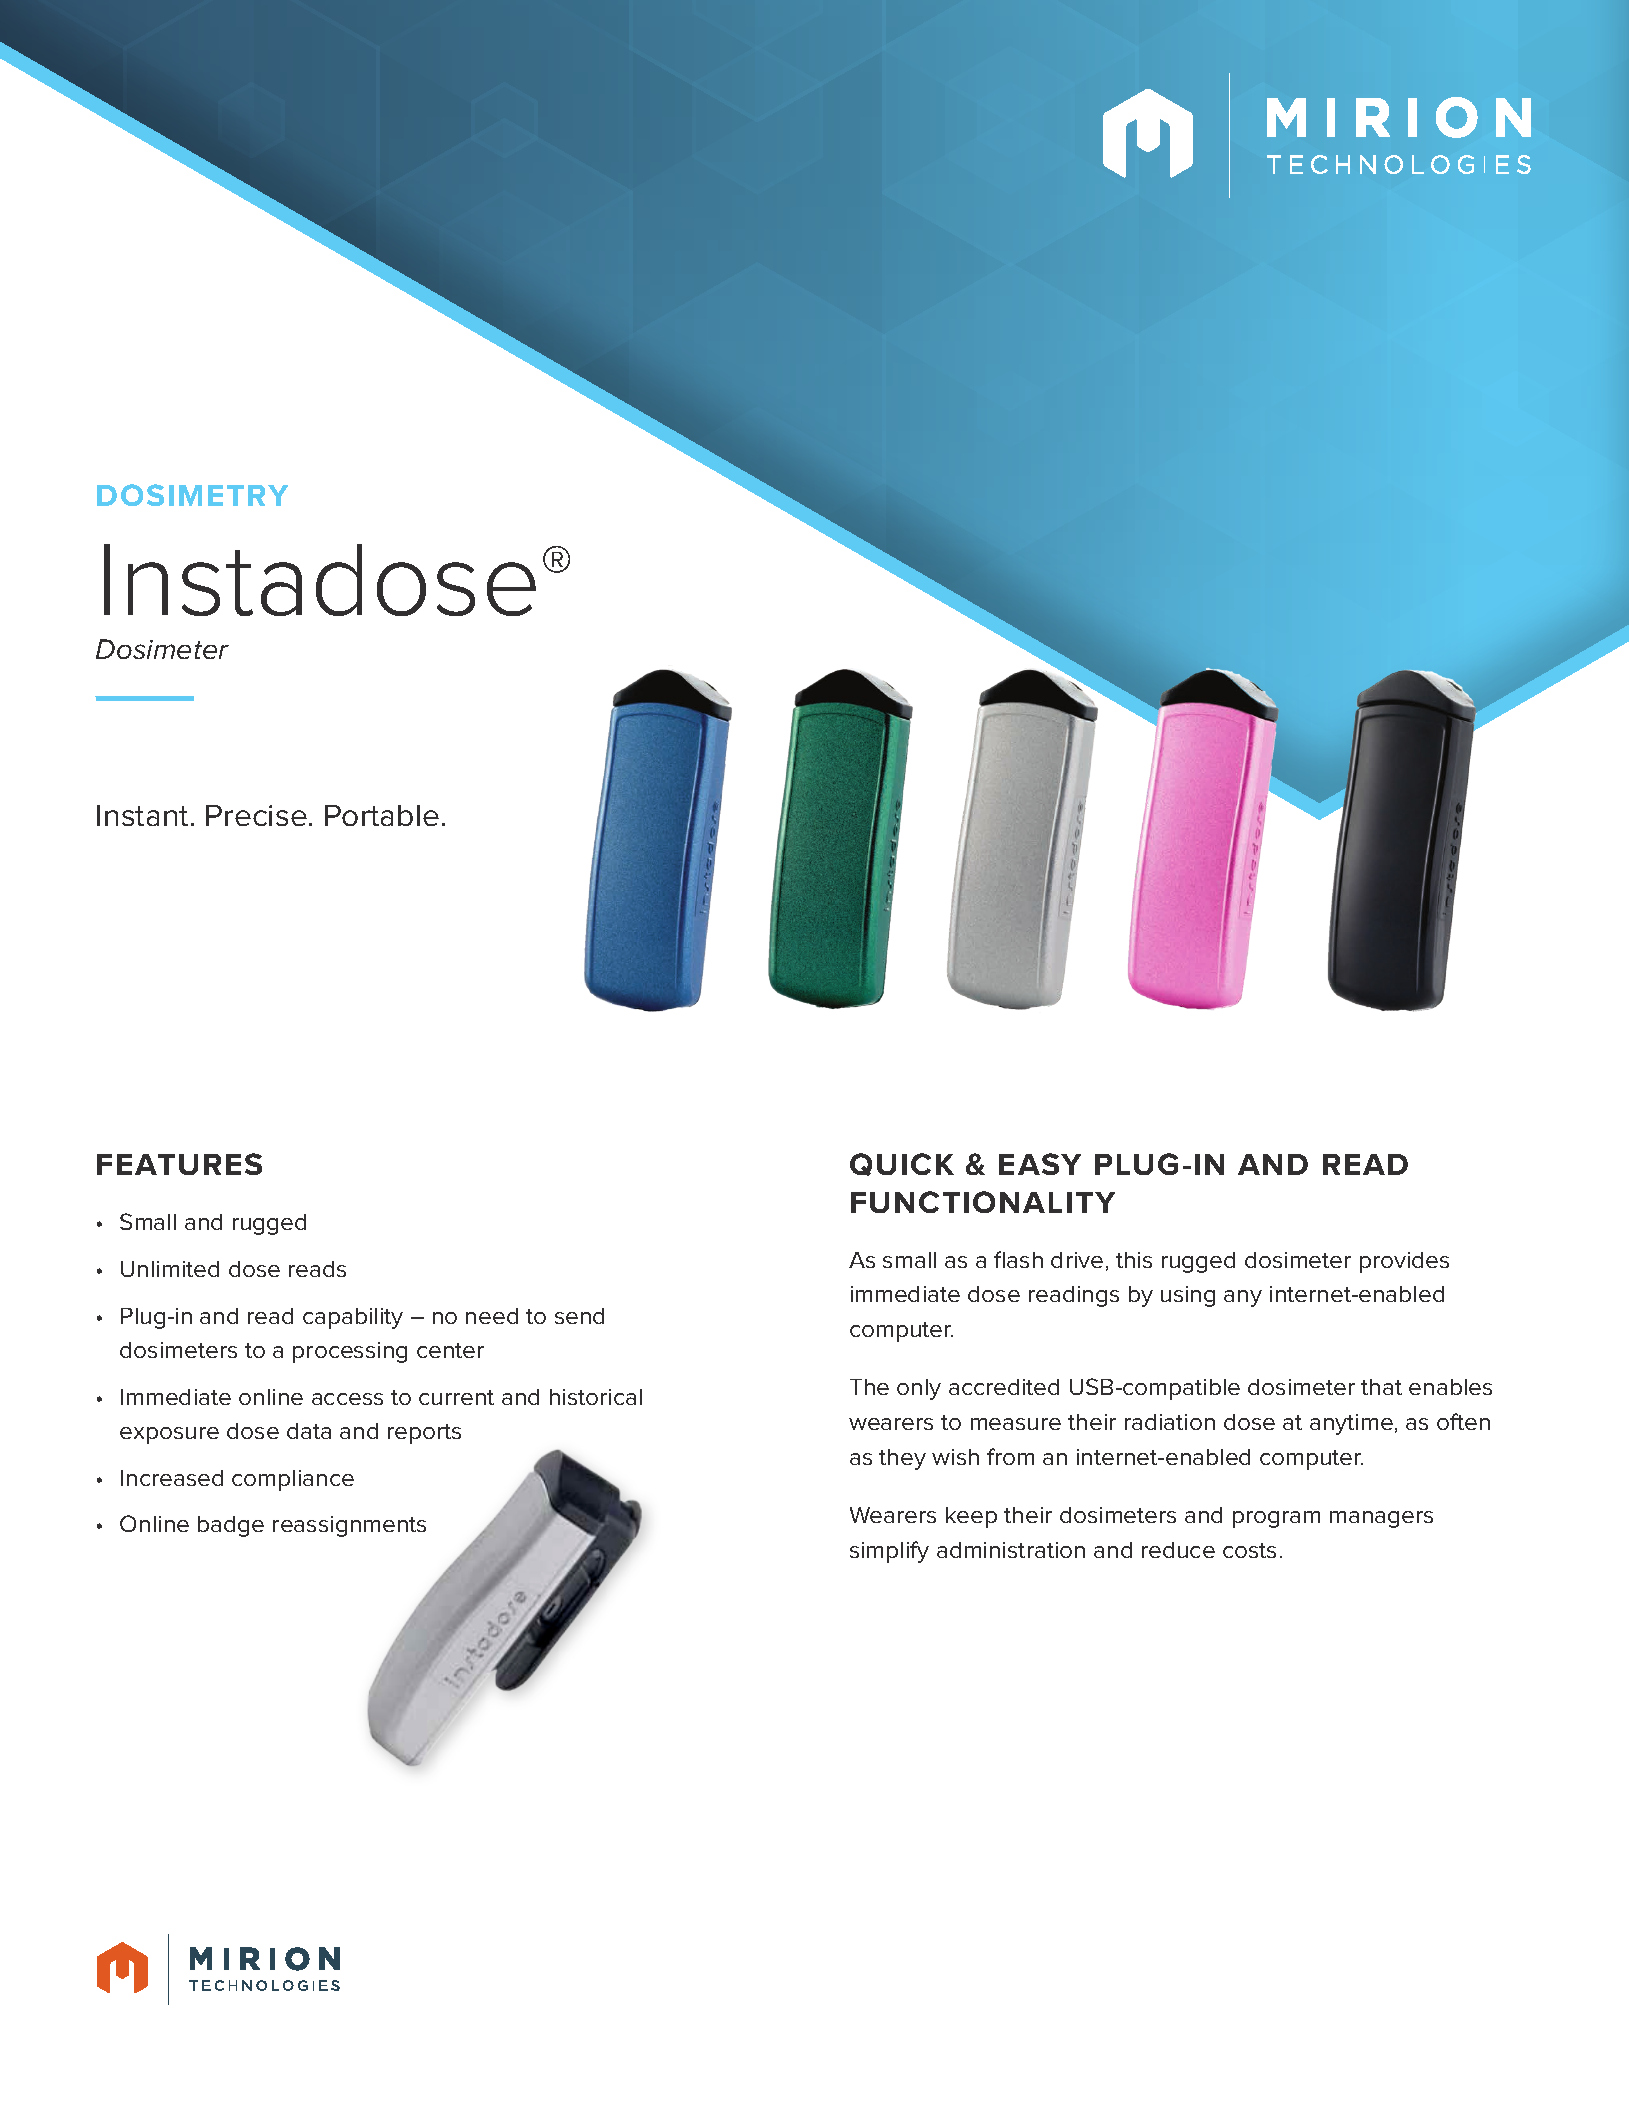 The width and height of the screenshot is (1629, 2108). What do you see at coordinates (142, 815) in the screenshot?
I see `Instant` at bounding box center [142, 815].
